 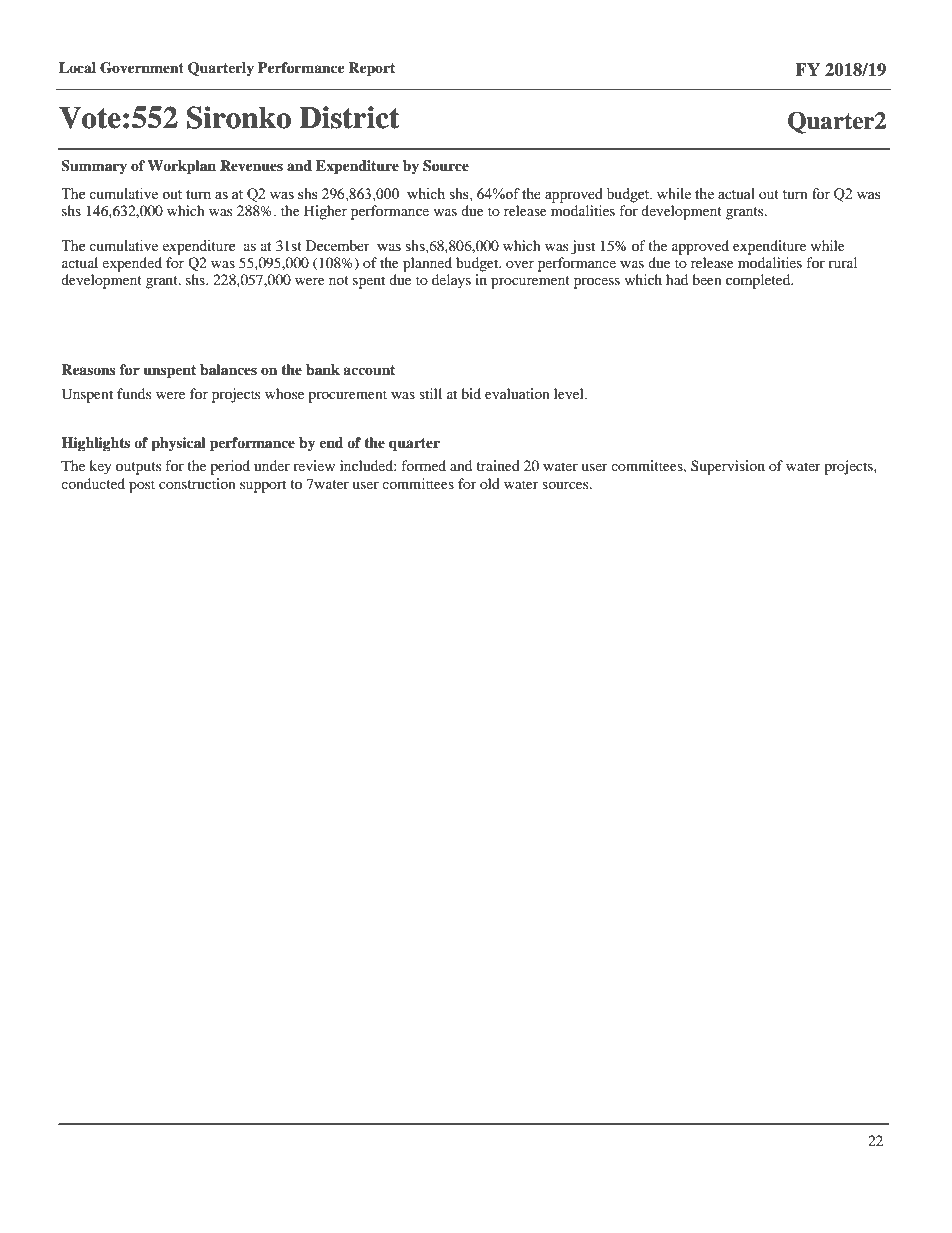 I want to click on Higher, so click(x=325, y=212).
